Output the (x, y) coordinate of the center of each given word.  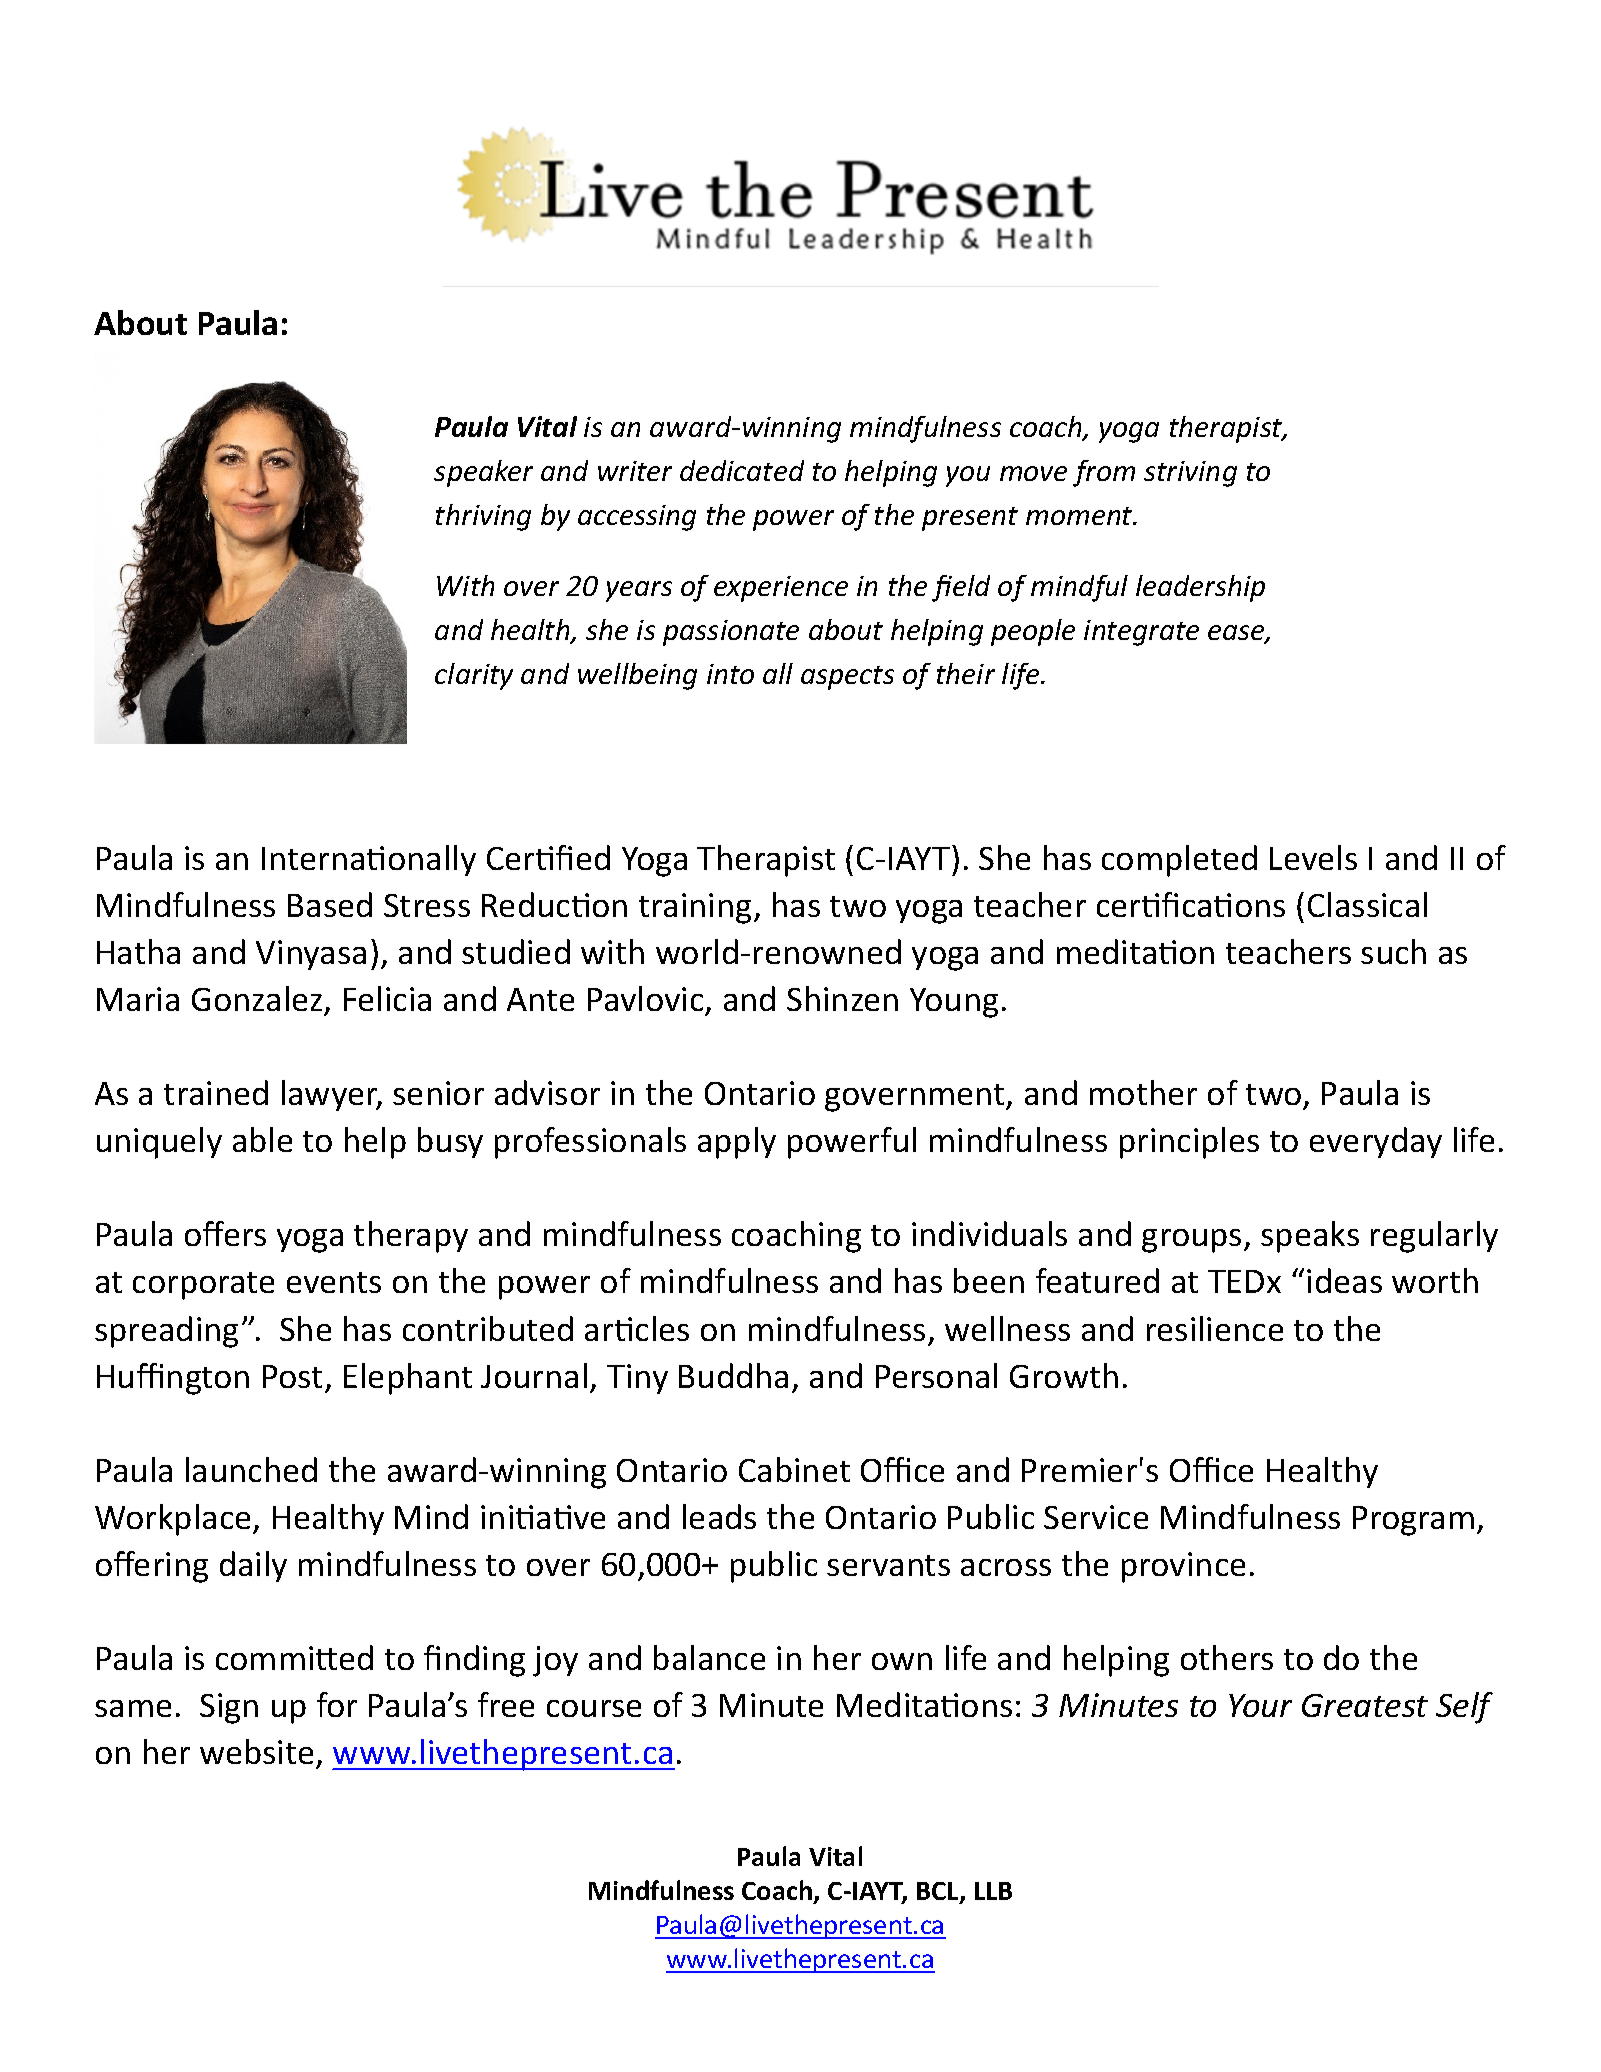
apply (737, 1143)
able (262, 1139)
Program (1413, 1521)
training (695, 908)
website (256, 1751)
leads (719, 1516)
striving (1190, 474)
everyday (1376, 1142)
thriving (483, 517)
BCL (939, 1892)
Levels (1313, 857)
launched (251, 1469)
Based (330, 904)
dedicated (742, 470)
